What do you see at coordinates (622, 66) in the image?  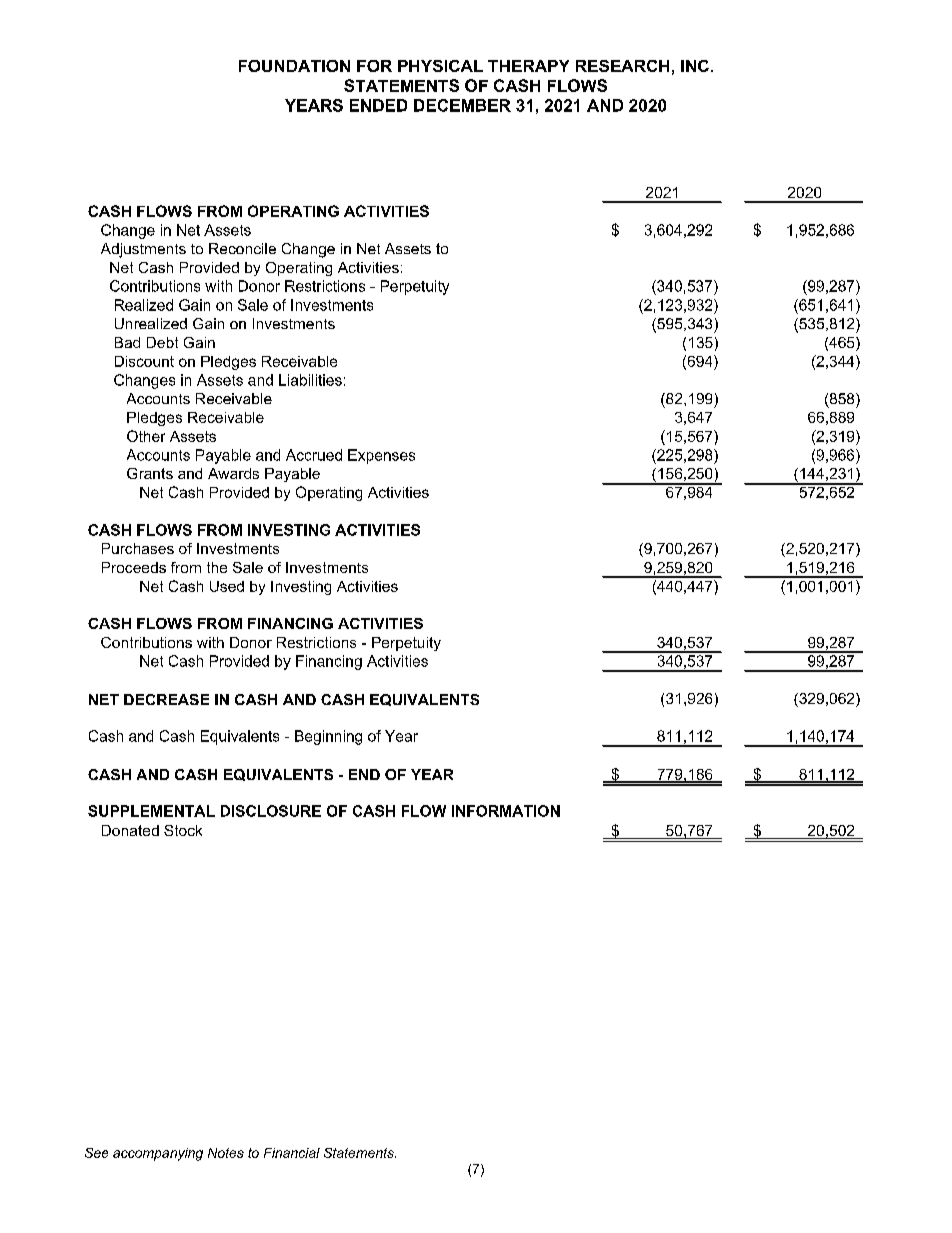 I see `RESEARCH` at bounding box center [622, 66].
